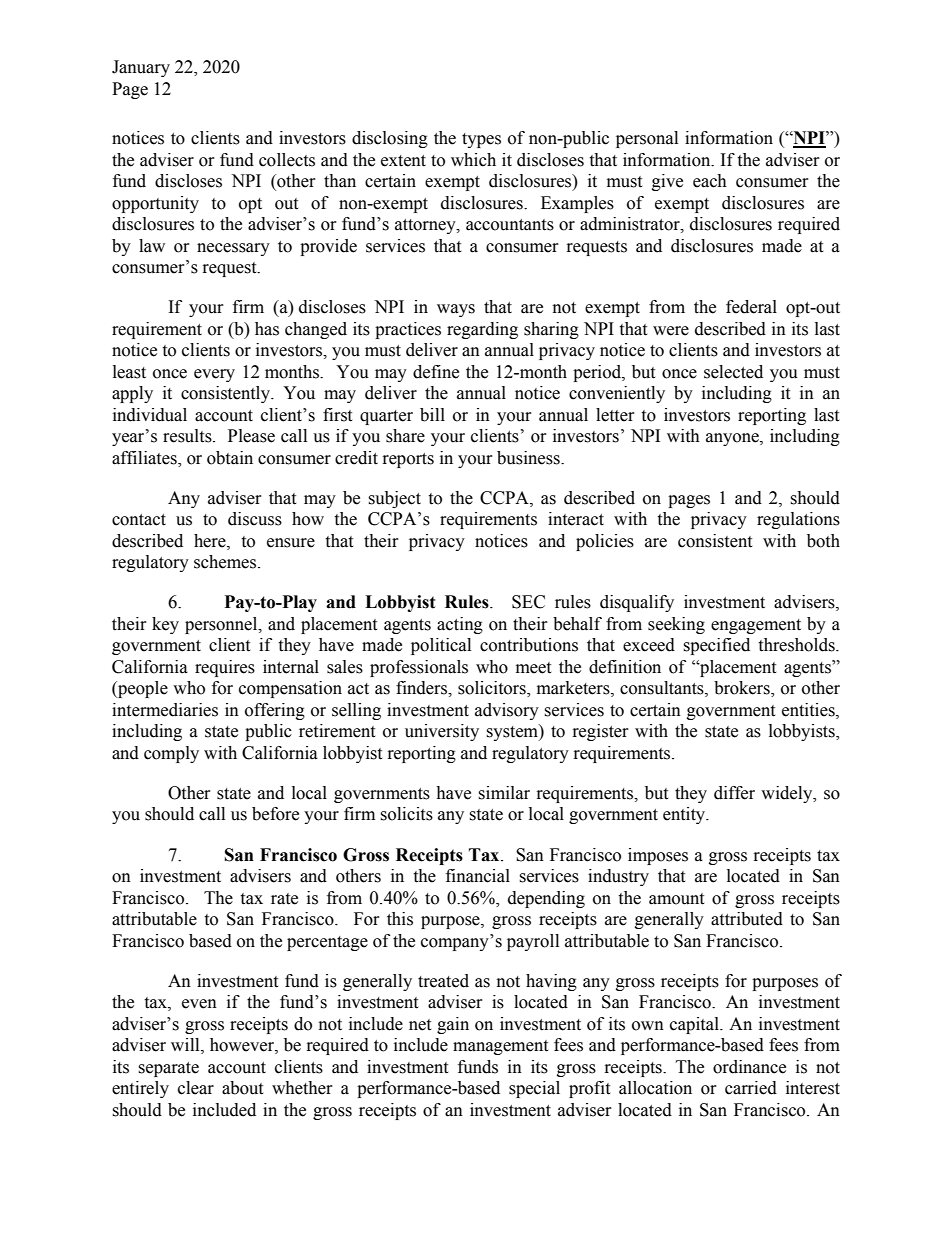 This screenshot has height=1233, width=952. What do you see at coordinates (225, 562) in the screenshot?
I see `schemes` at bounding box center [225, 562].
